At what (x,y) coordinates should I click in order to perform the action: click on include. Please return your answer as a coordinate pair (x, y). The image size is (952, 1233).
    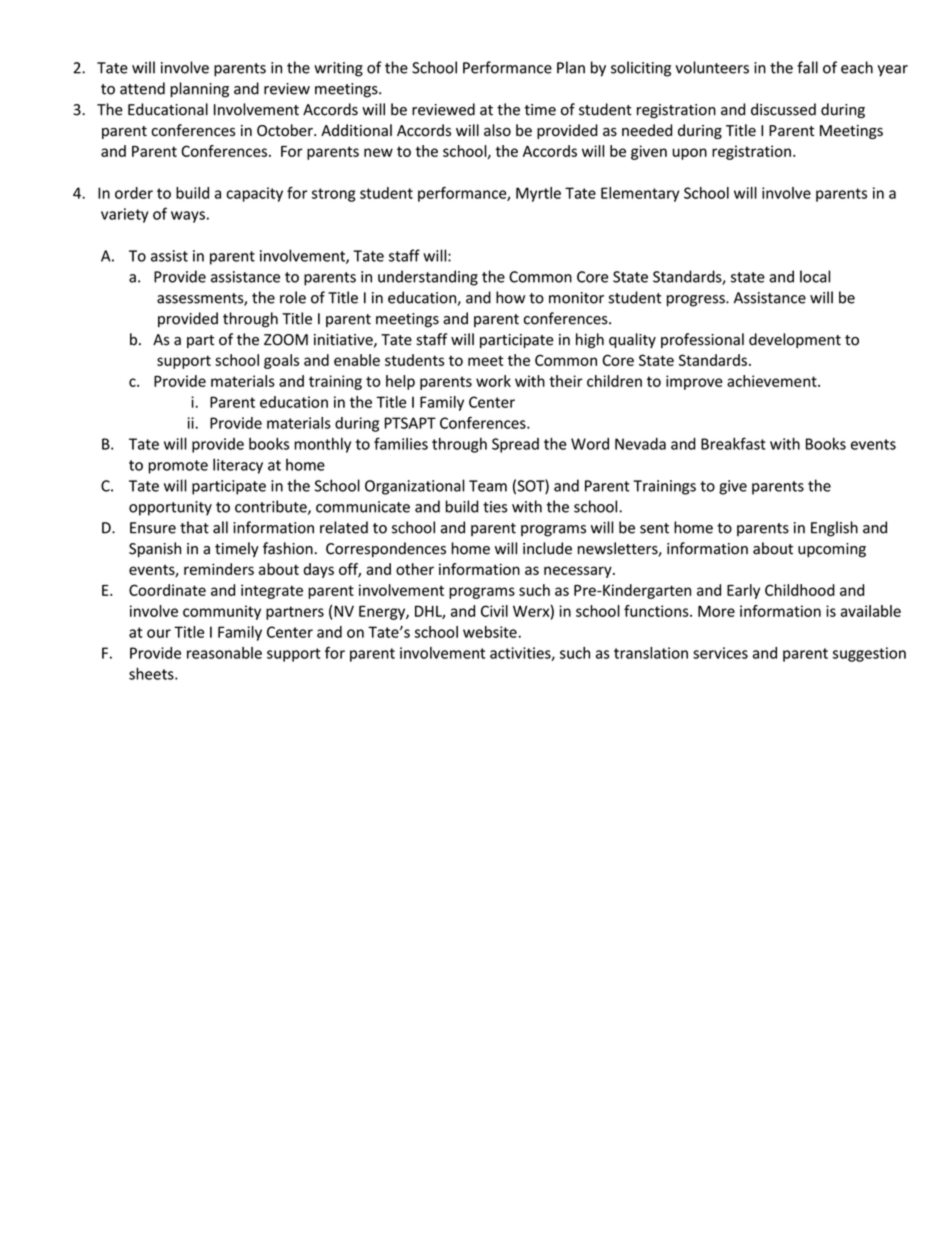
    Looking at the image, I should click on (547, 548).
